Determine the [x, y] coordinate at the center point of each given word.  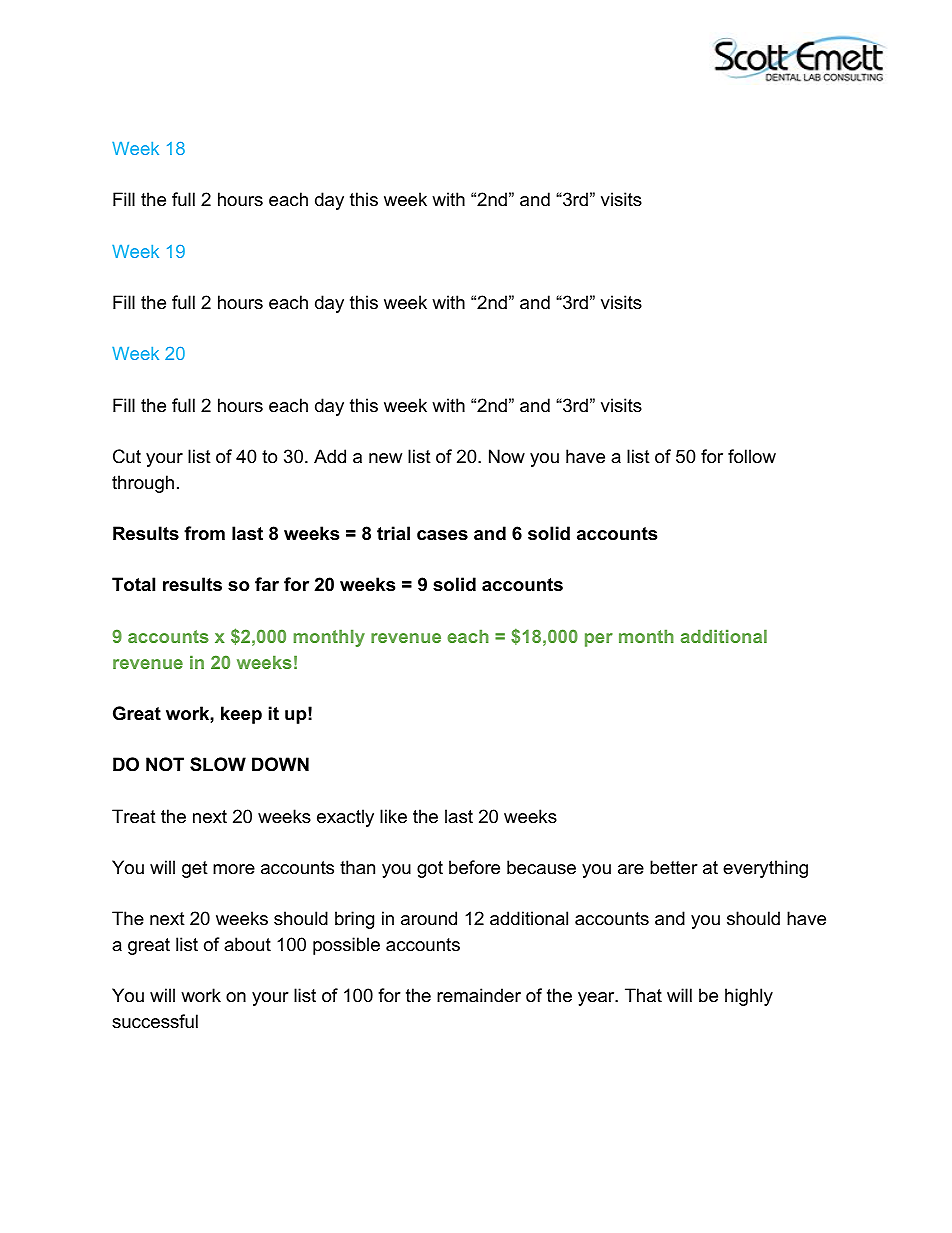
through [143, 484]
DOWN [280, 764]
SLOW [218, 764]
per [599, 640]
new [385, 458]
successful [155, 1021]
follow [752, 456]
